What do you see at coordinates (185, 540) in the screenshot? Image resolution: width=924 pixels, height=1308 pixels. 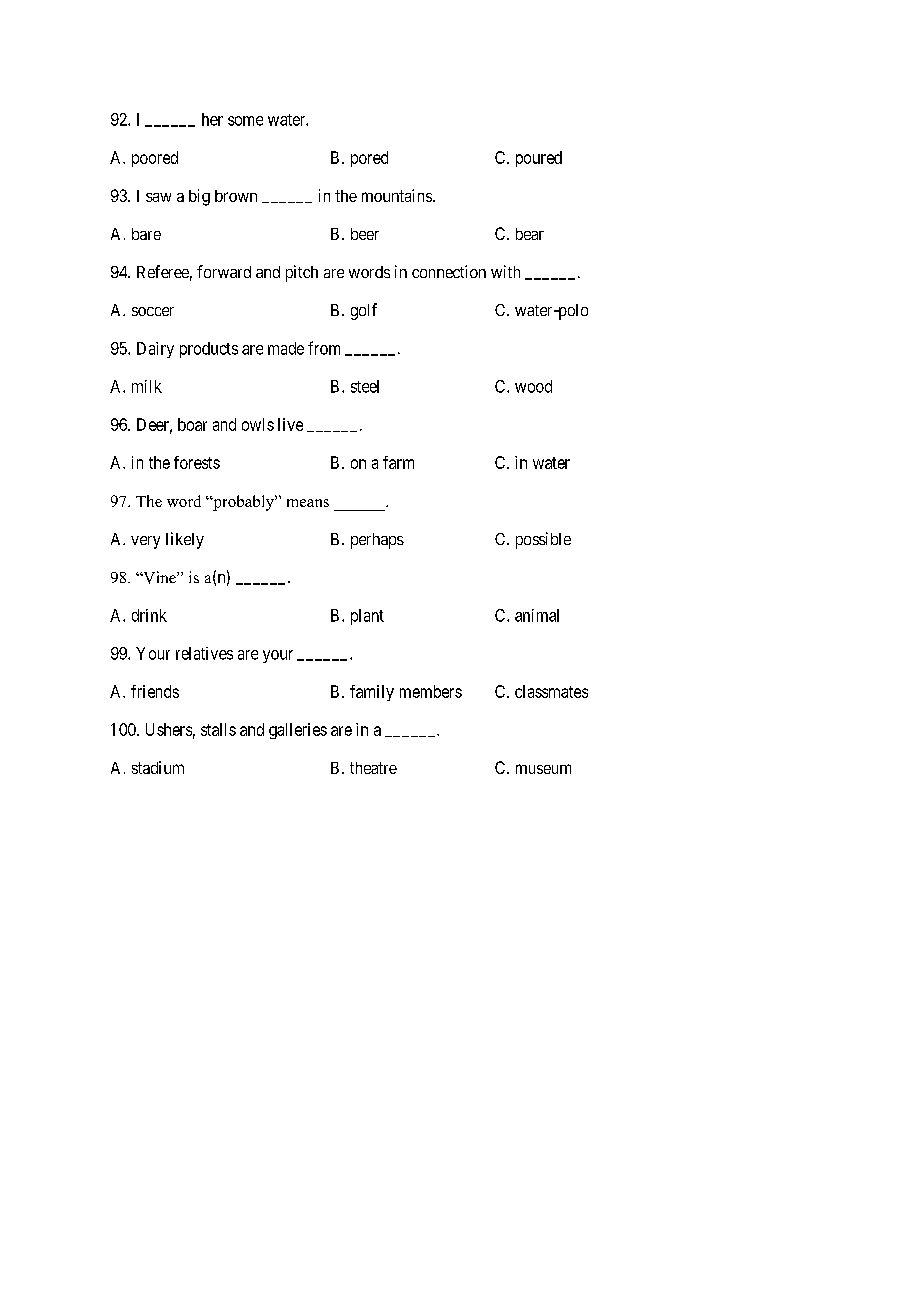 I see `likely` at bounding box center [185, 540].
